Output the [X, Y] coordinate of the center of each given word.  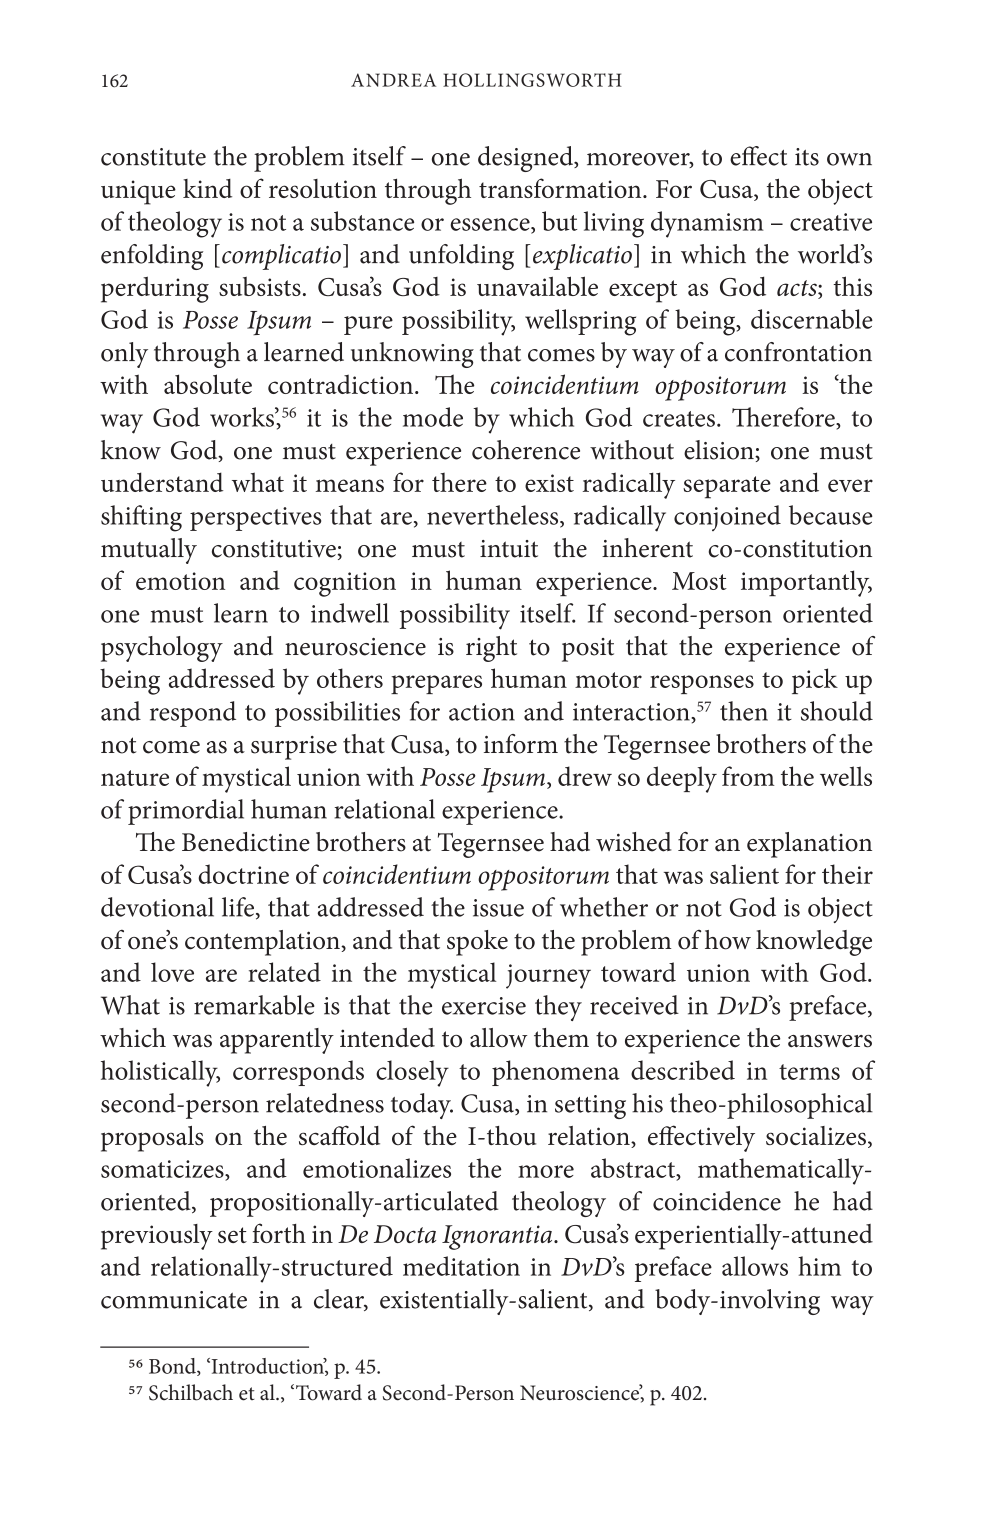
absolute [208, 384]
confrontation [798, 352]
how [728, 940]
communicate [174, 1300]
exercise [484, 1006]
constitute [153, 157]
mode [433, 417]
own [849, 159]
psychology [162, 649]
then [744, 711]
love [172, 972]
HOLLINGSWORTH [532, 80]
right [491, 649]
